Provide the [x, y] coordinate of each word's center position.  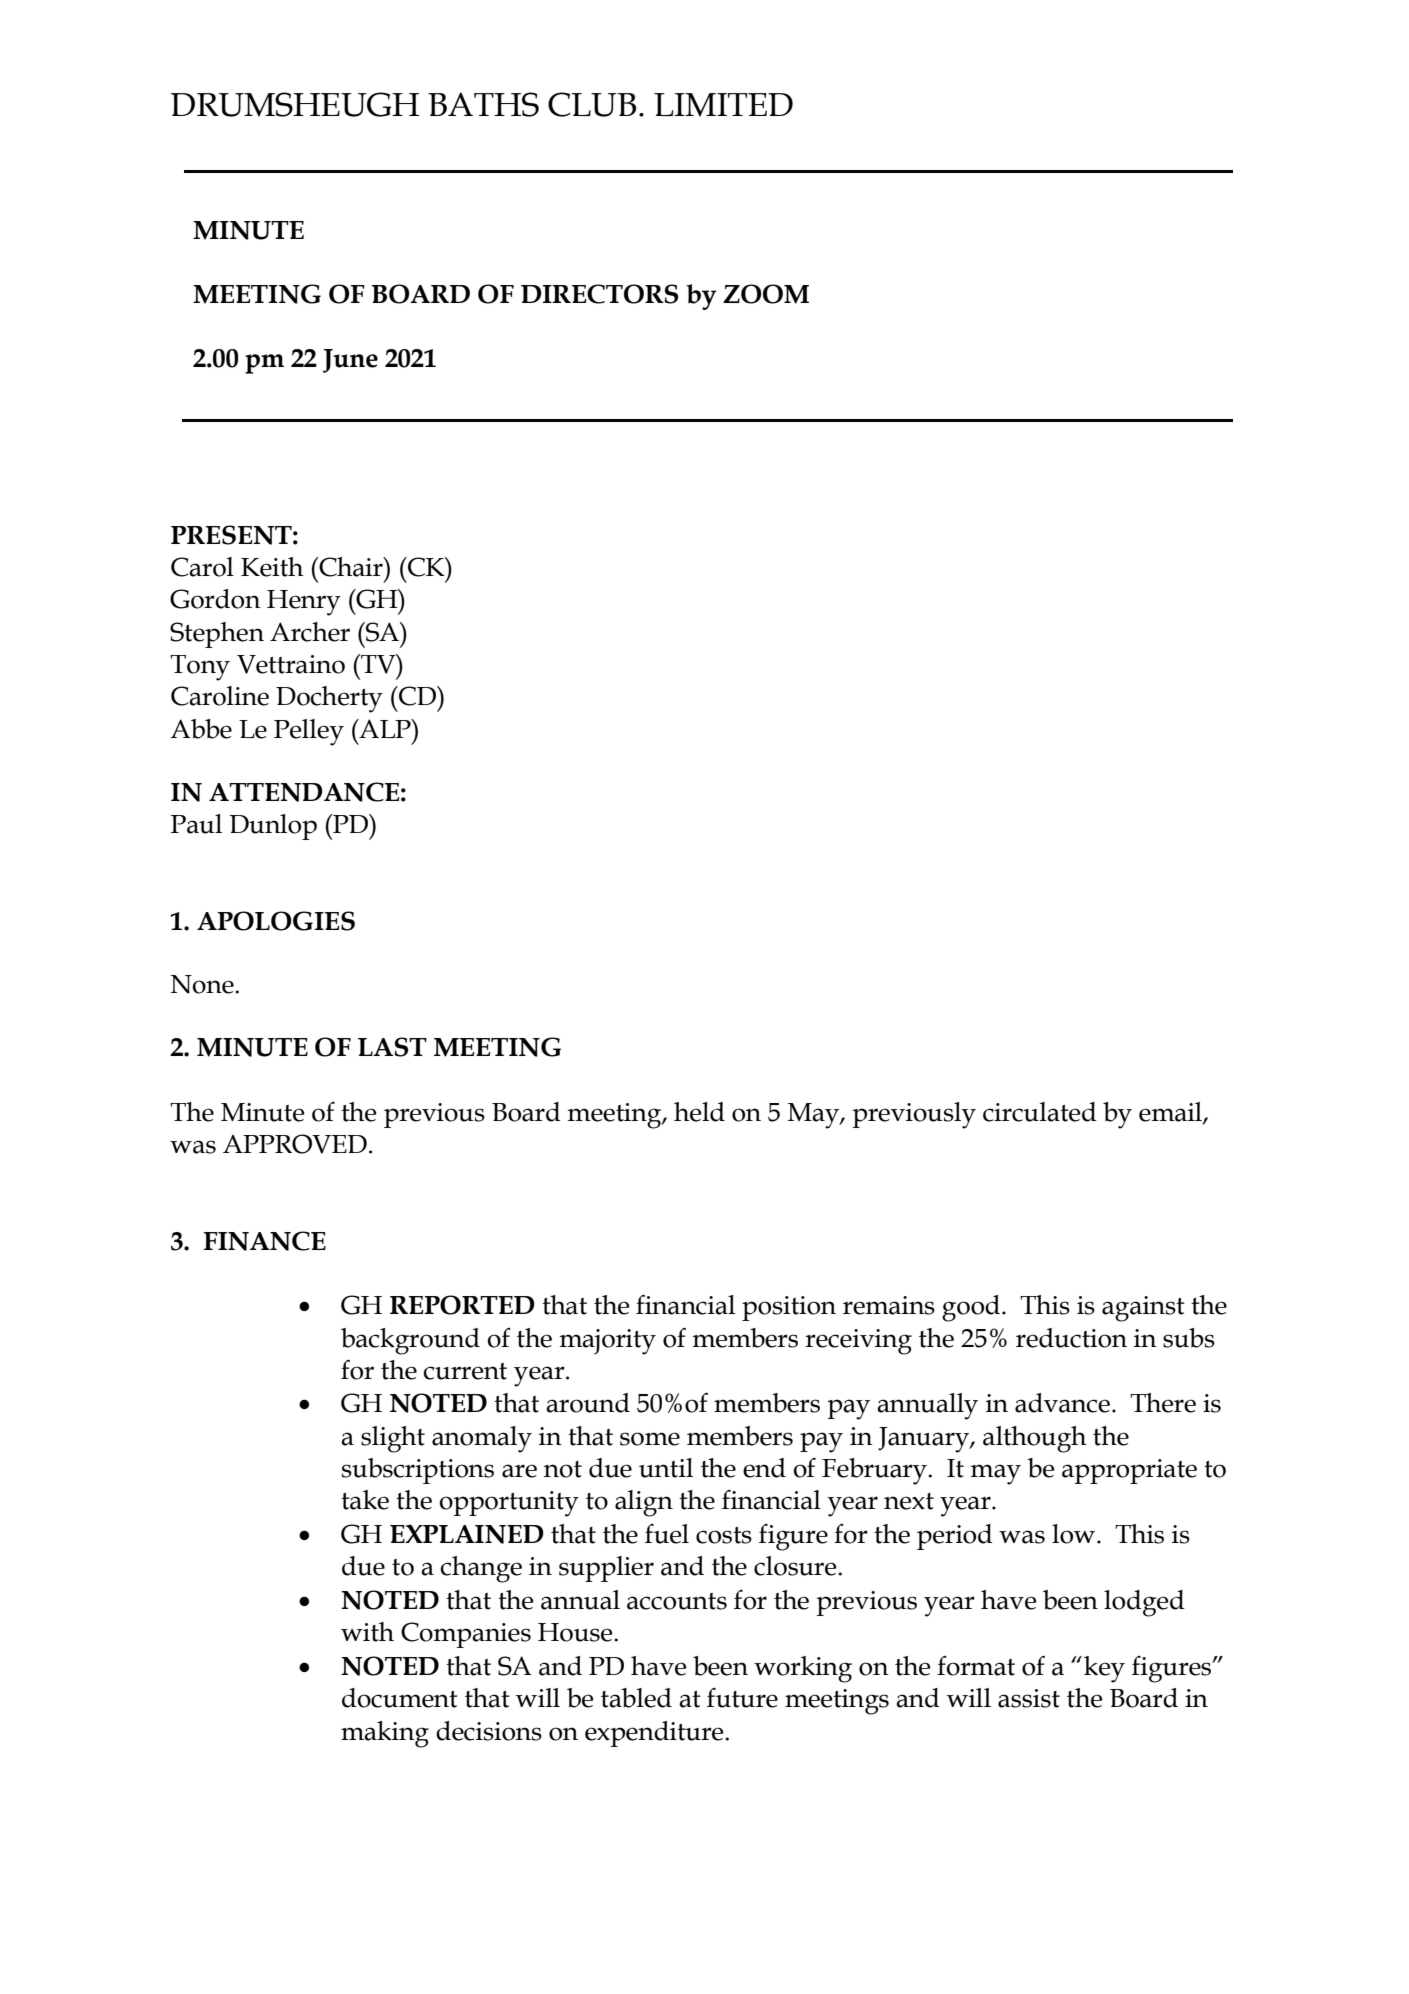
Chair [351, 567]
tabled [636, 1698]
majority [608, 1342]
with [367, 1632]
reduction [1071, 1338]
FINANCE [265, 1241]
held [699, 1112]
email [1171, 1112]
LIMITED [723, 105]
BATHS [483, 104]
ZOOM [766, 294]
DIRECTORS [599, 294]
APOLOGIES [276, 921]
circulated [1040, 1112]
